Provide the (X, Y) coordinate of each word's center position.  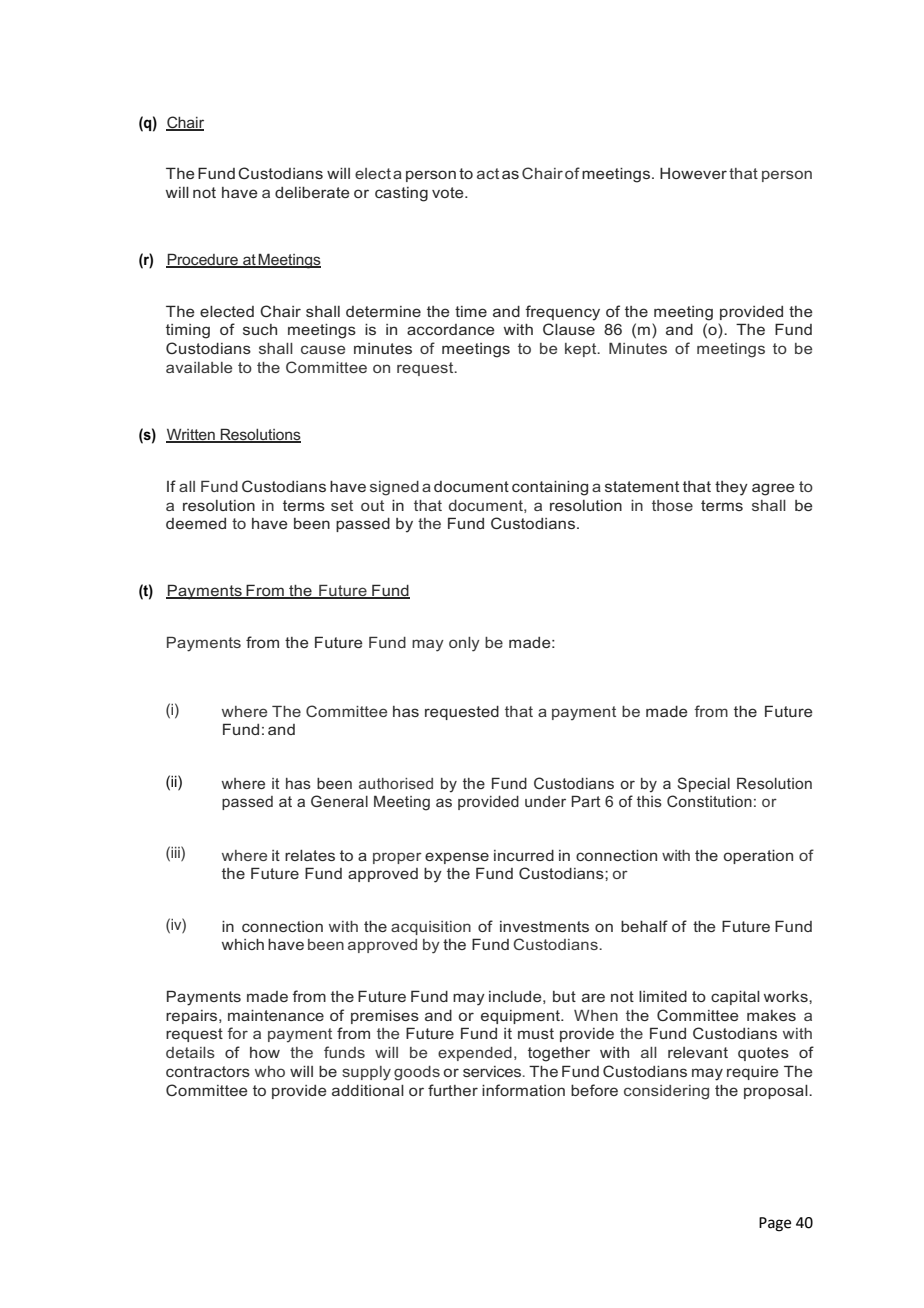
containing (550, 488)
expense (457, 858)
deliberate (312, 192)
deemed (196, 523)
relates (310, 855)
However (693, 173)
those (672, 505)
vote (449, 192)
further (453, 1090)
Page (775, 1224)
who (270, 1071)
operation (758, 857)
